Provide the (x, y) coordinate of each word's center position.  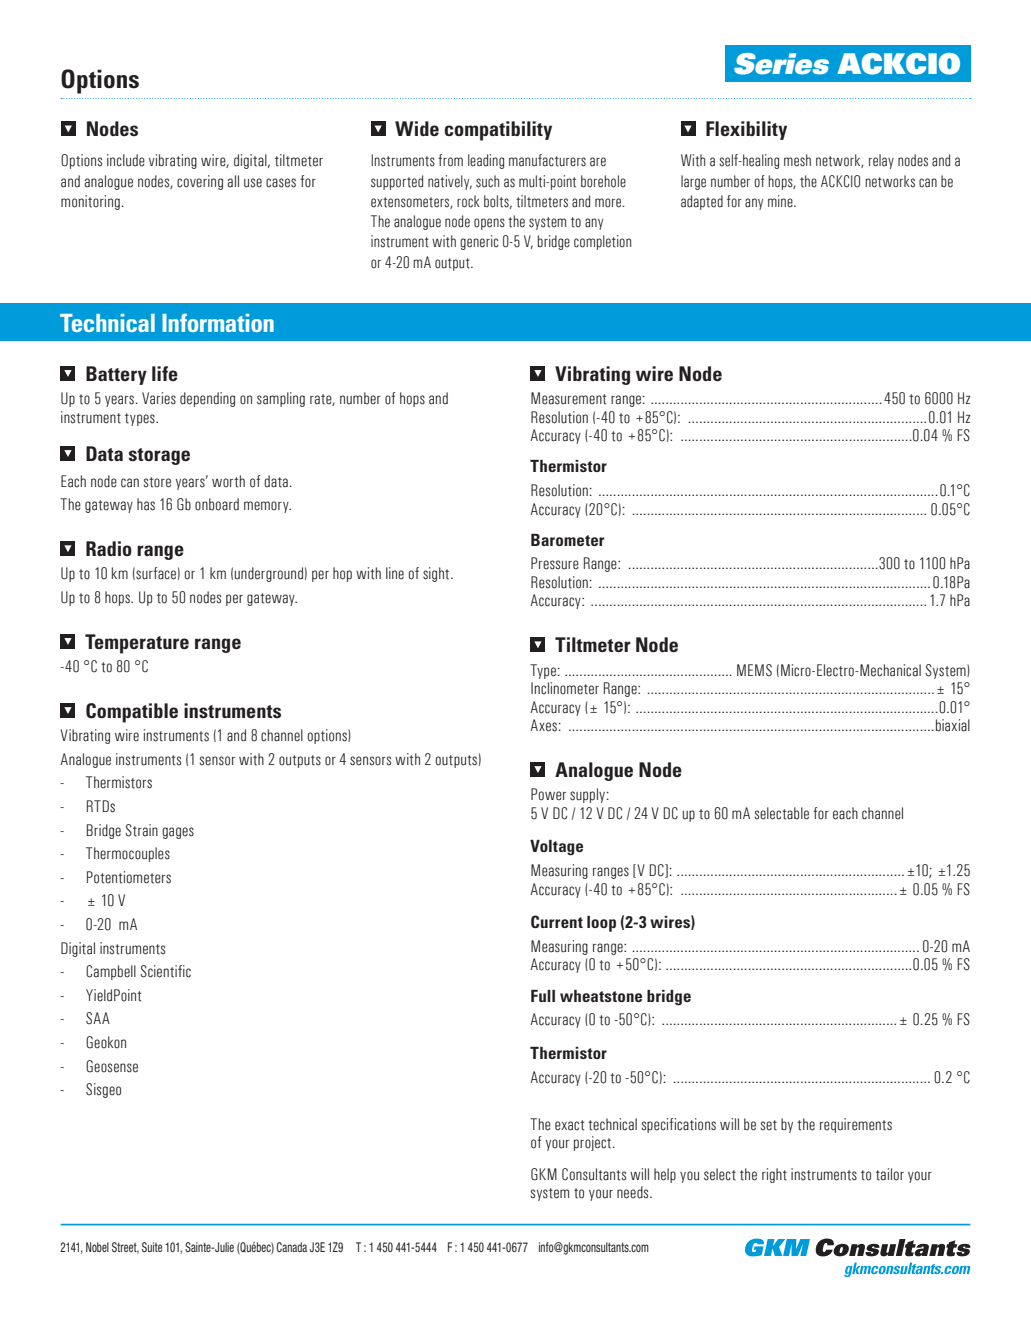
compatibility (498, 131)
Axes (543, 725)
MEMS (754, 670)
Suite (152, 1247)
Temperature (137, 644)
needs (634, 1192)
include (126, 160)
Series (781, 64)
